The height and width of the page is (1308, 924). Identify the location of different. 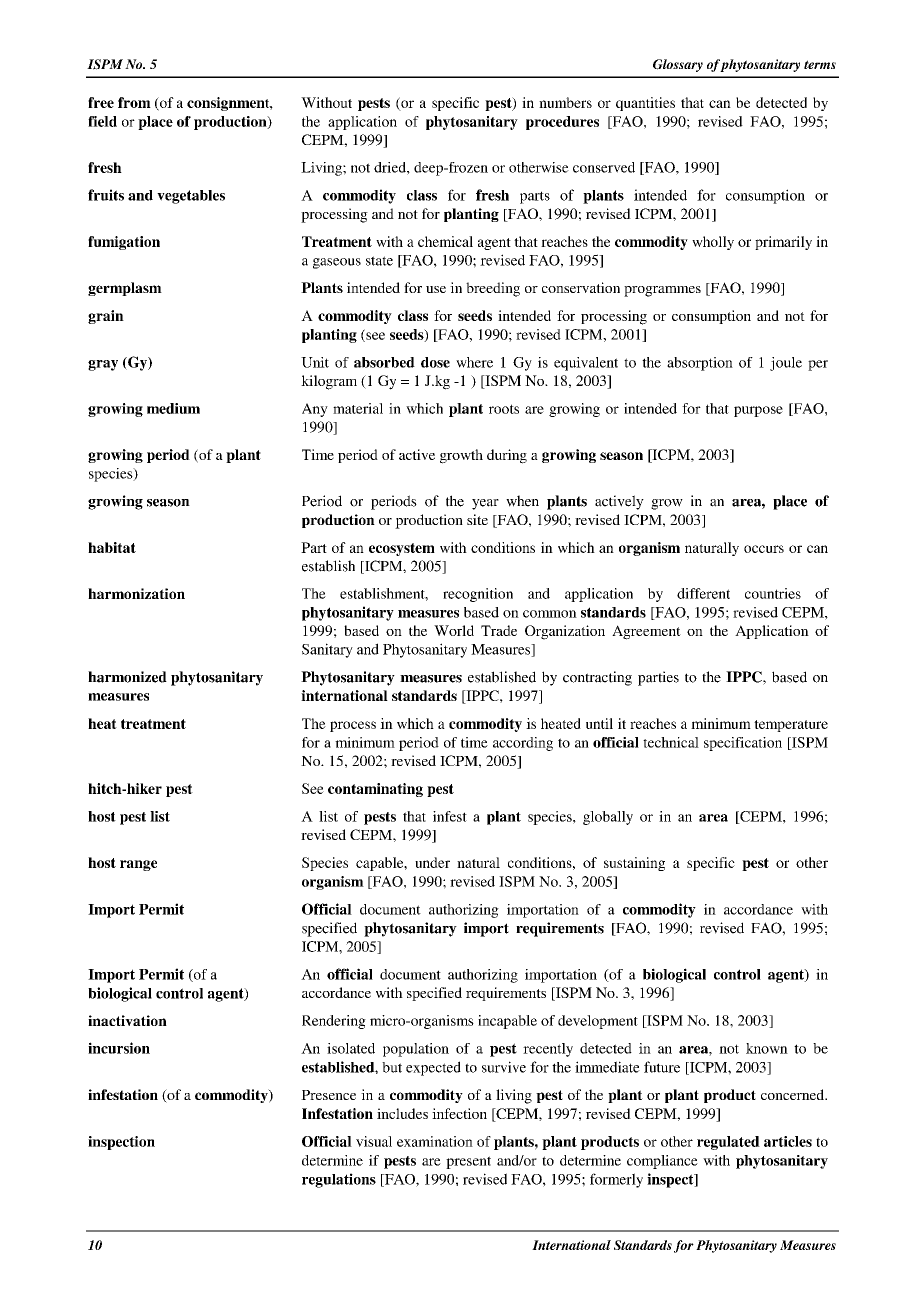
(703, 593).
